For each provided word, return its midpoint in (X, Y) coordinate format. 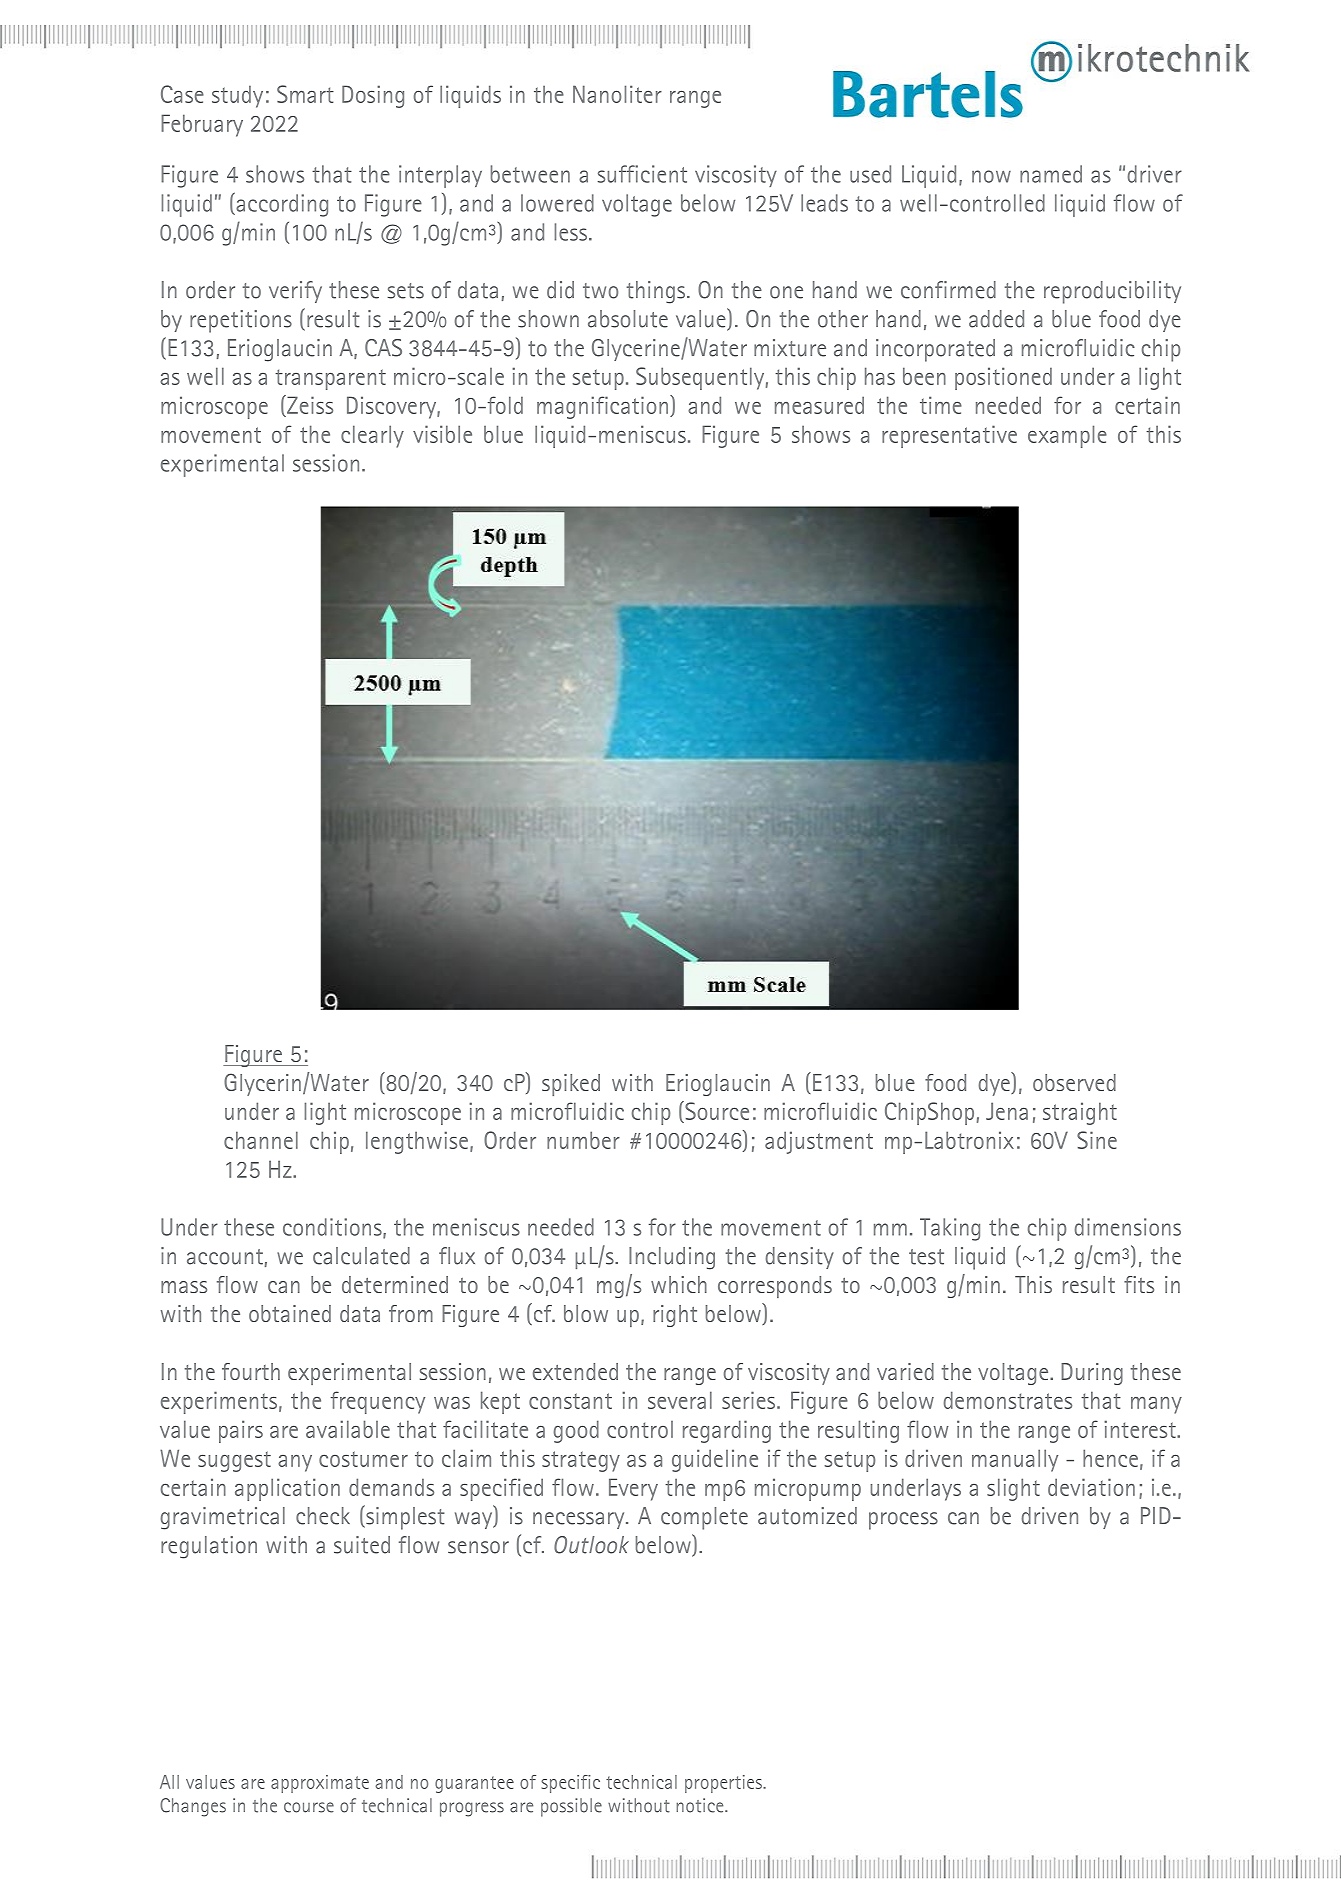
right (675, 1316)
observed (1074, 1082)
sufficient (642, 174)
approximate (320, 1784)
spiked (571, 1085)
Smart (305, 94)
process (903, 1521)
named (1051, 174)
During (1092, 1374)
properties (724, 1784)
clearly (372, 436)
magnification (602, 407)
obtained (290, 1313)
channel (261, 1140)
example (1067, 436)
